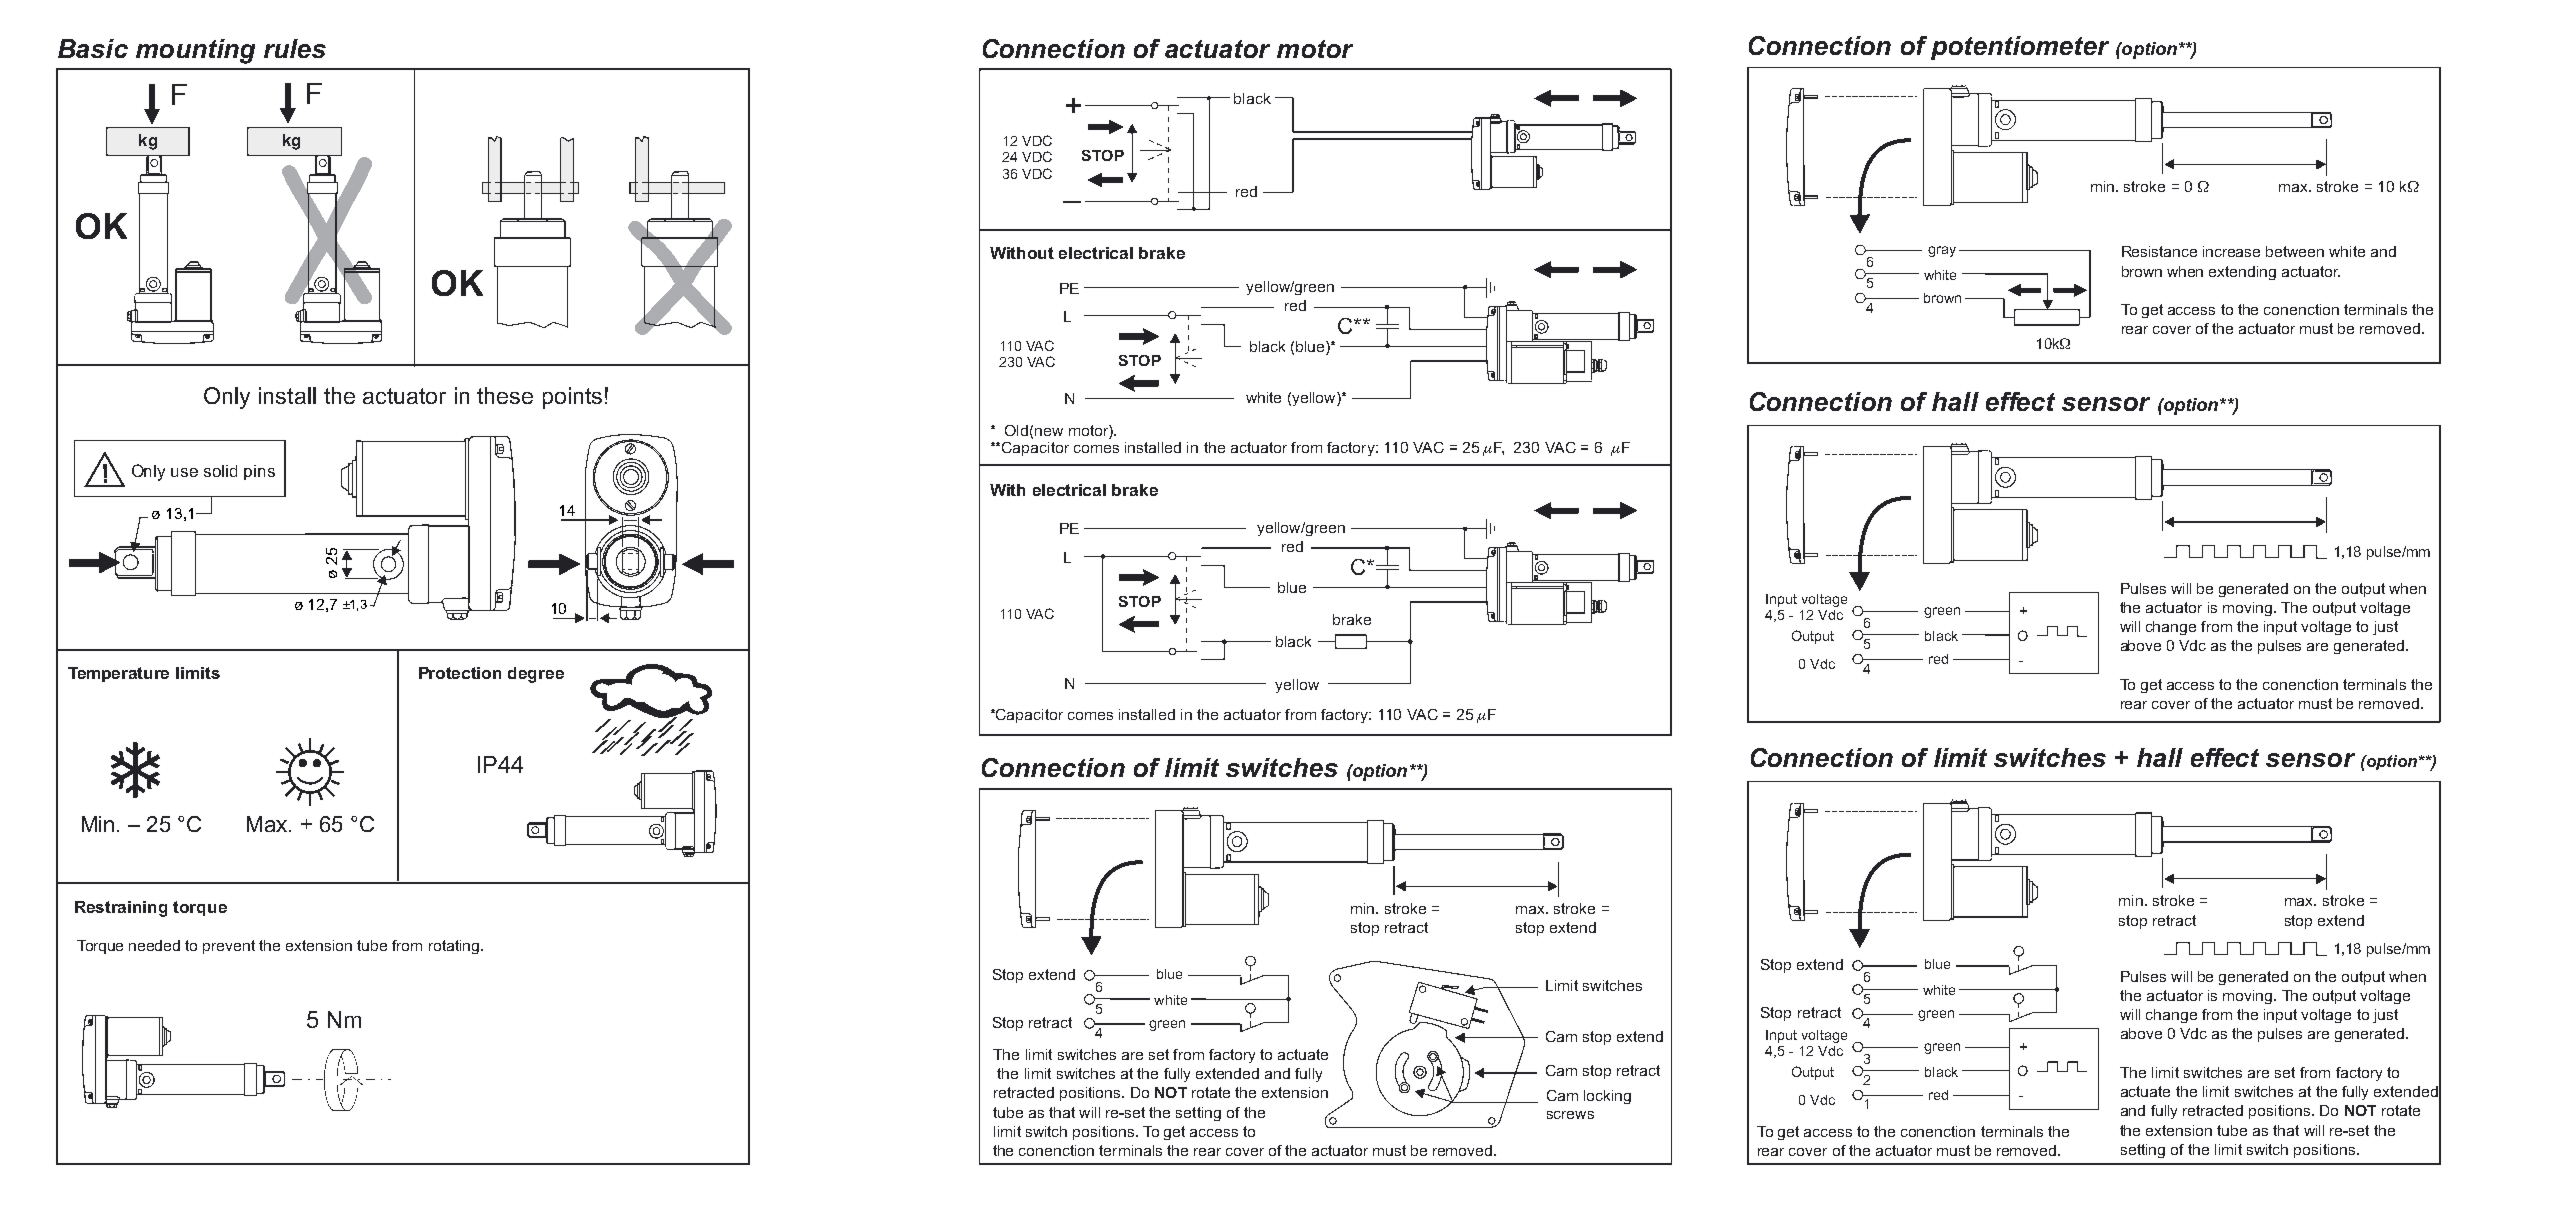 Image resolution: width=2558 pixels, height=1210 pixels. Describe the element at coordinates (536, 675) in the page. I see `degree` at that location.
